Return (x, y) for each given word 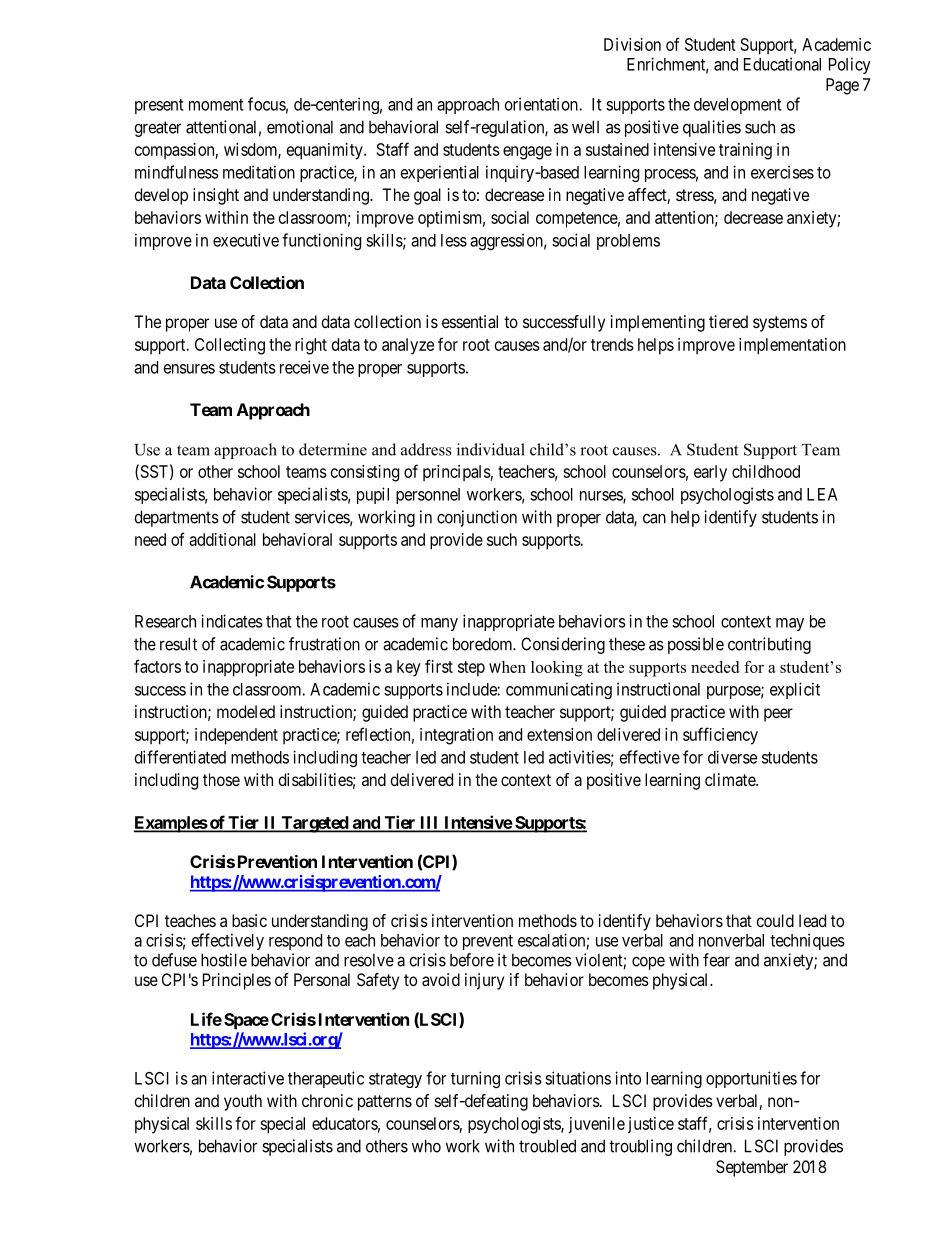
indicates (232, 621)
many (439, 624)
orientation (542, 104)
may (790, 624)
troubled (547, 1146)
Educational (782, 64)
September (752, 1168)
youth (243, 1102)
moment (216, 105)
